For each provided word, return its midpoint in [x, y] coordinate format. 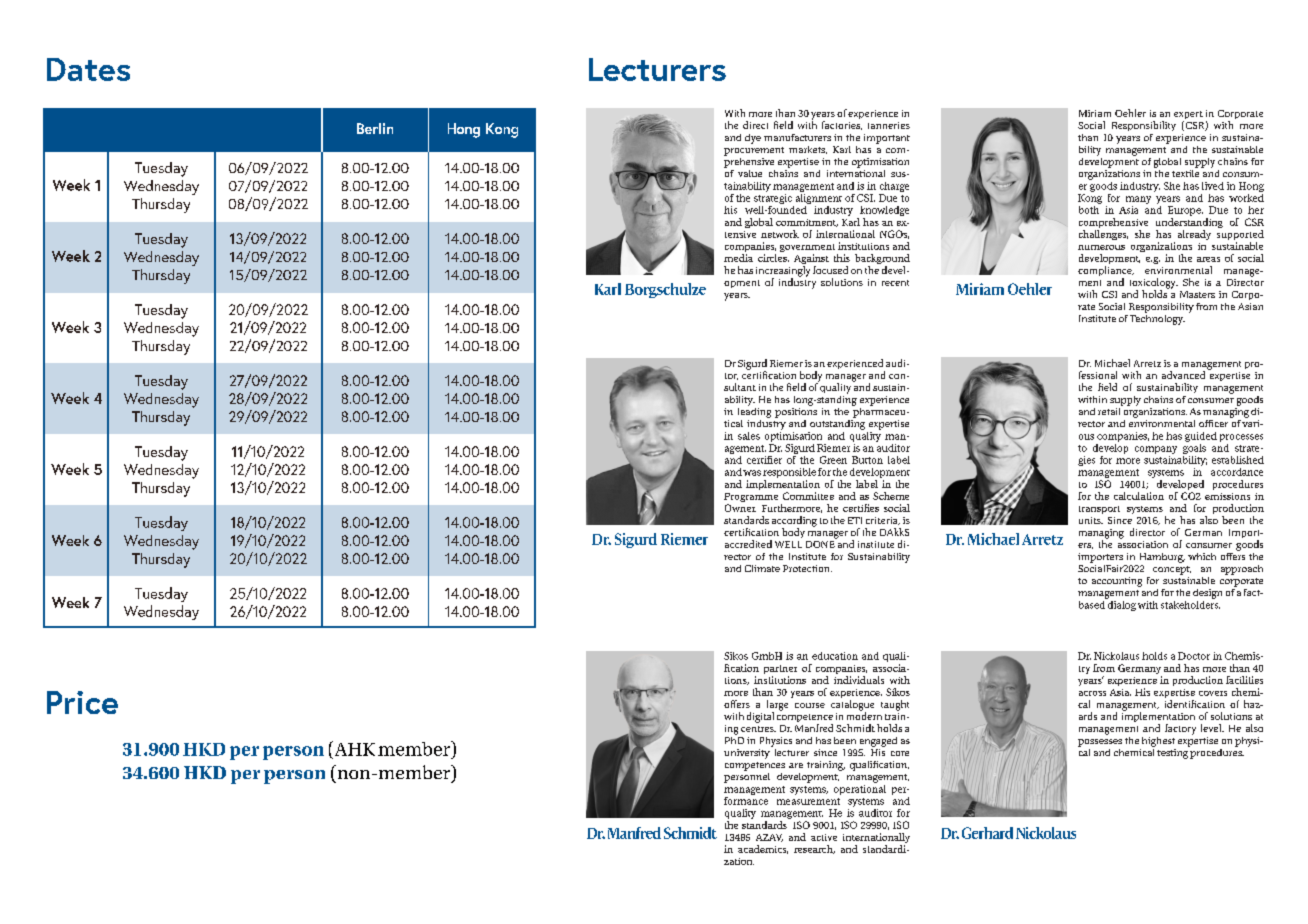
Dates [88, 69]
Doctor [1194, 656]
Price [82, 702]
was [752, 473]
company [1156, 450]
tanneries [889, 125]
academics [763, 849]
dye [753, 139]
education [835, 656]
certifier [764, 460]
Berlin [375, 128]
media [738, 258]
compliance [1106, 272]
